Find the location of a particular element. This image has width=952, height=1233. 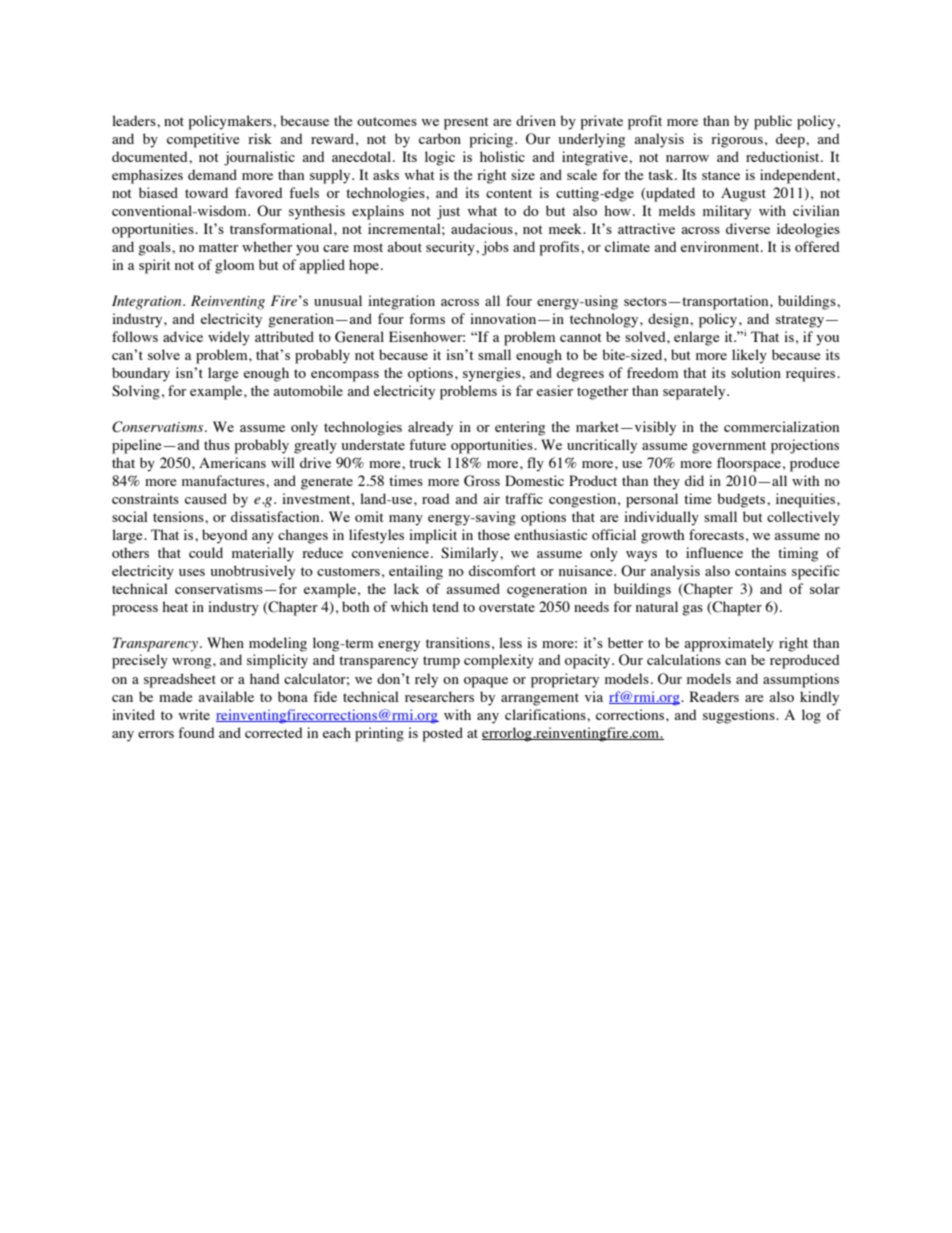

manufactures is located at coordinates (224, 480).
